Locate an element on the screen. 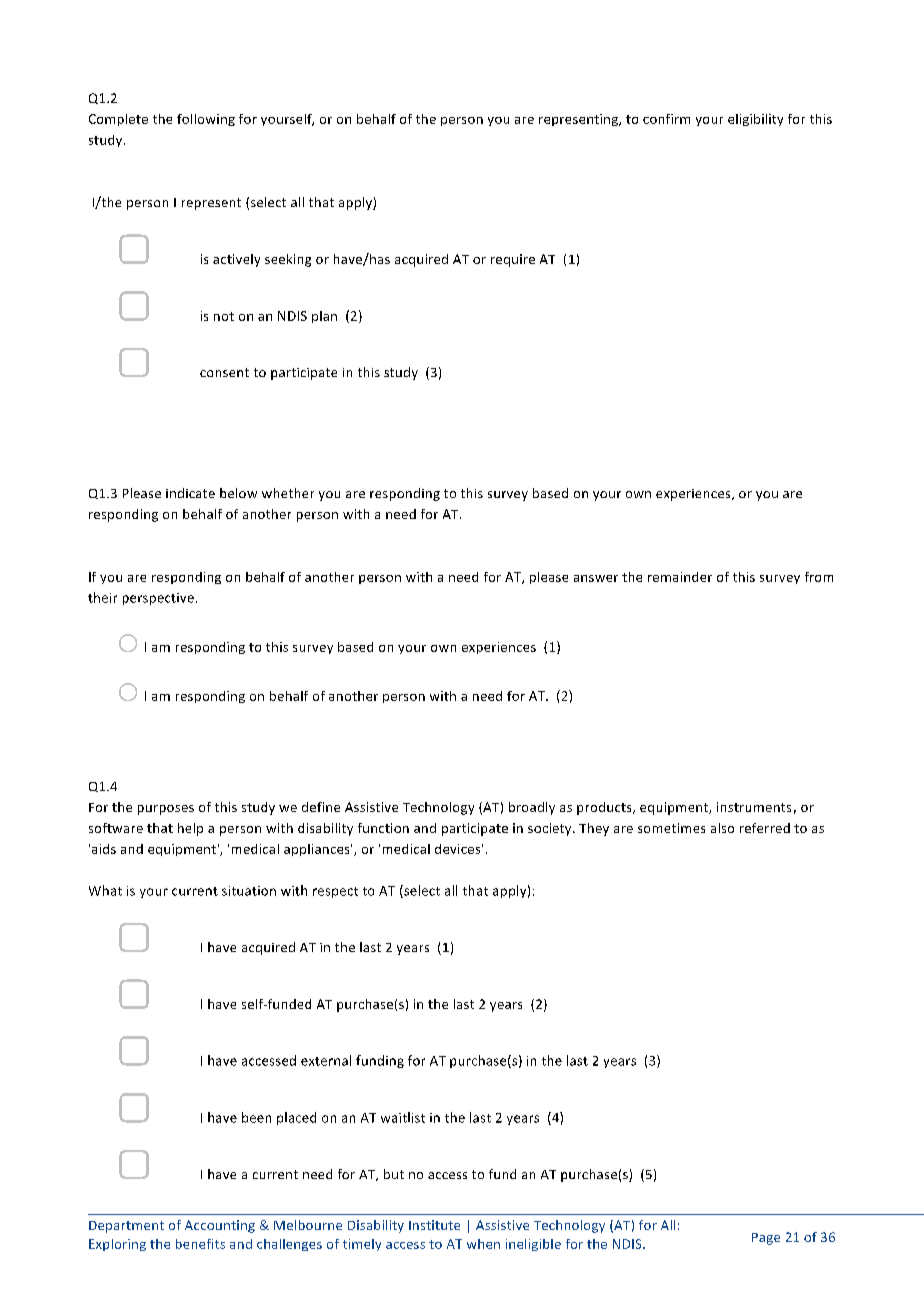 The width and height of the screenshot is (924, 1308). indicate is located at coordinates (190, 493).
